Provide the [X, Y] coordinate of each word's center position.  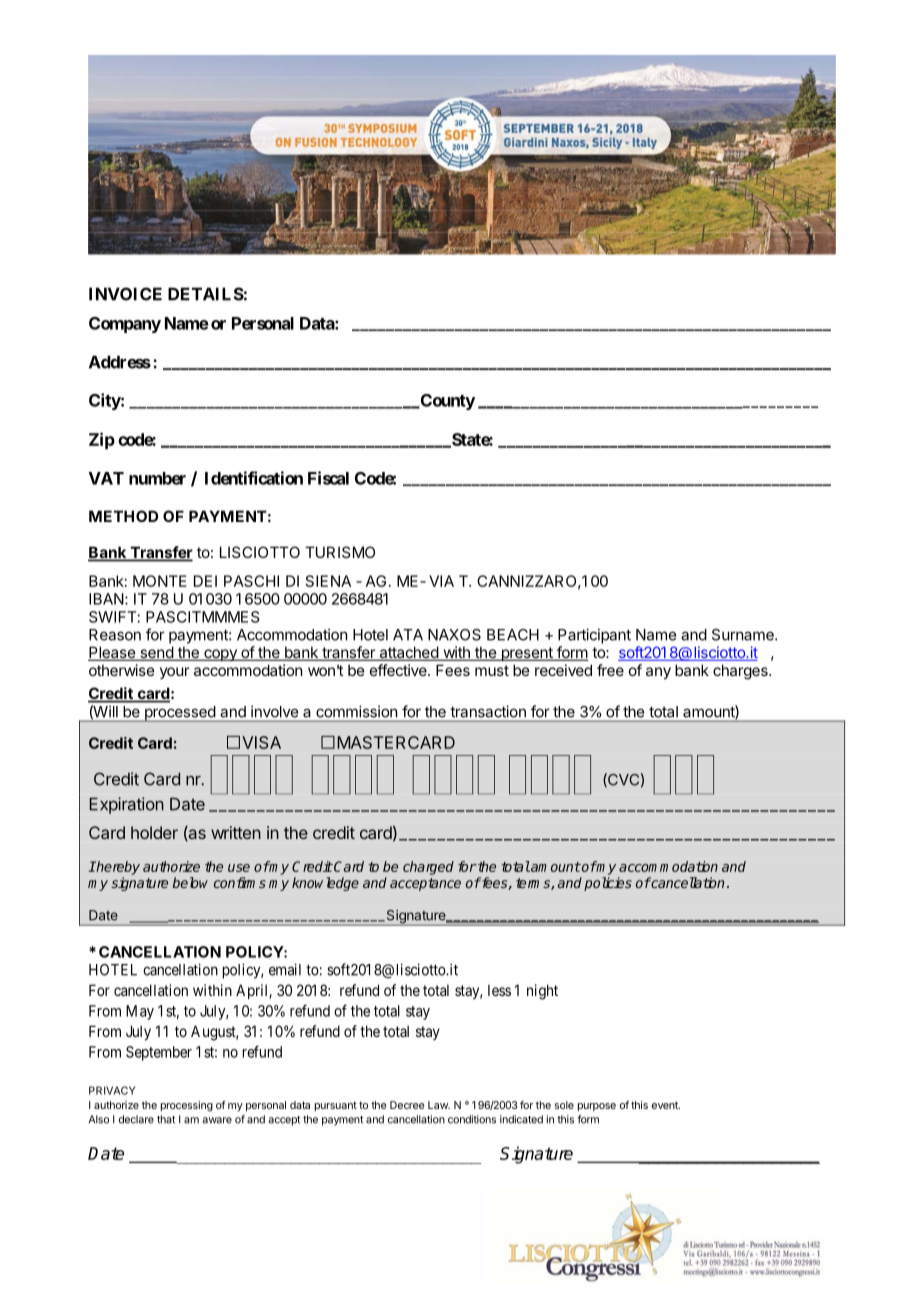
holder [154, 832]
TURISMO [340, 552]
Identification [254, 478]
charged [428, 868]
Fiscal [328, 478]
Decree [407, 1105]
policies [608, 884]
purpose [597, 1107]
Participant [594, 636]
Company [125, 325]
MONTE [160, 581]
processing [187, 1106]
